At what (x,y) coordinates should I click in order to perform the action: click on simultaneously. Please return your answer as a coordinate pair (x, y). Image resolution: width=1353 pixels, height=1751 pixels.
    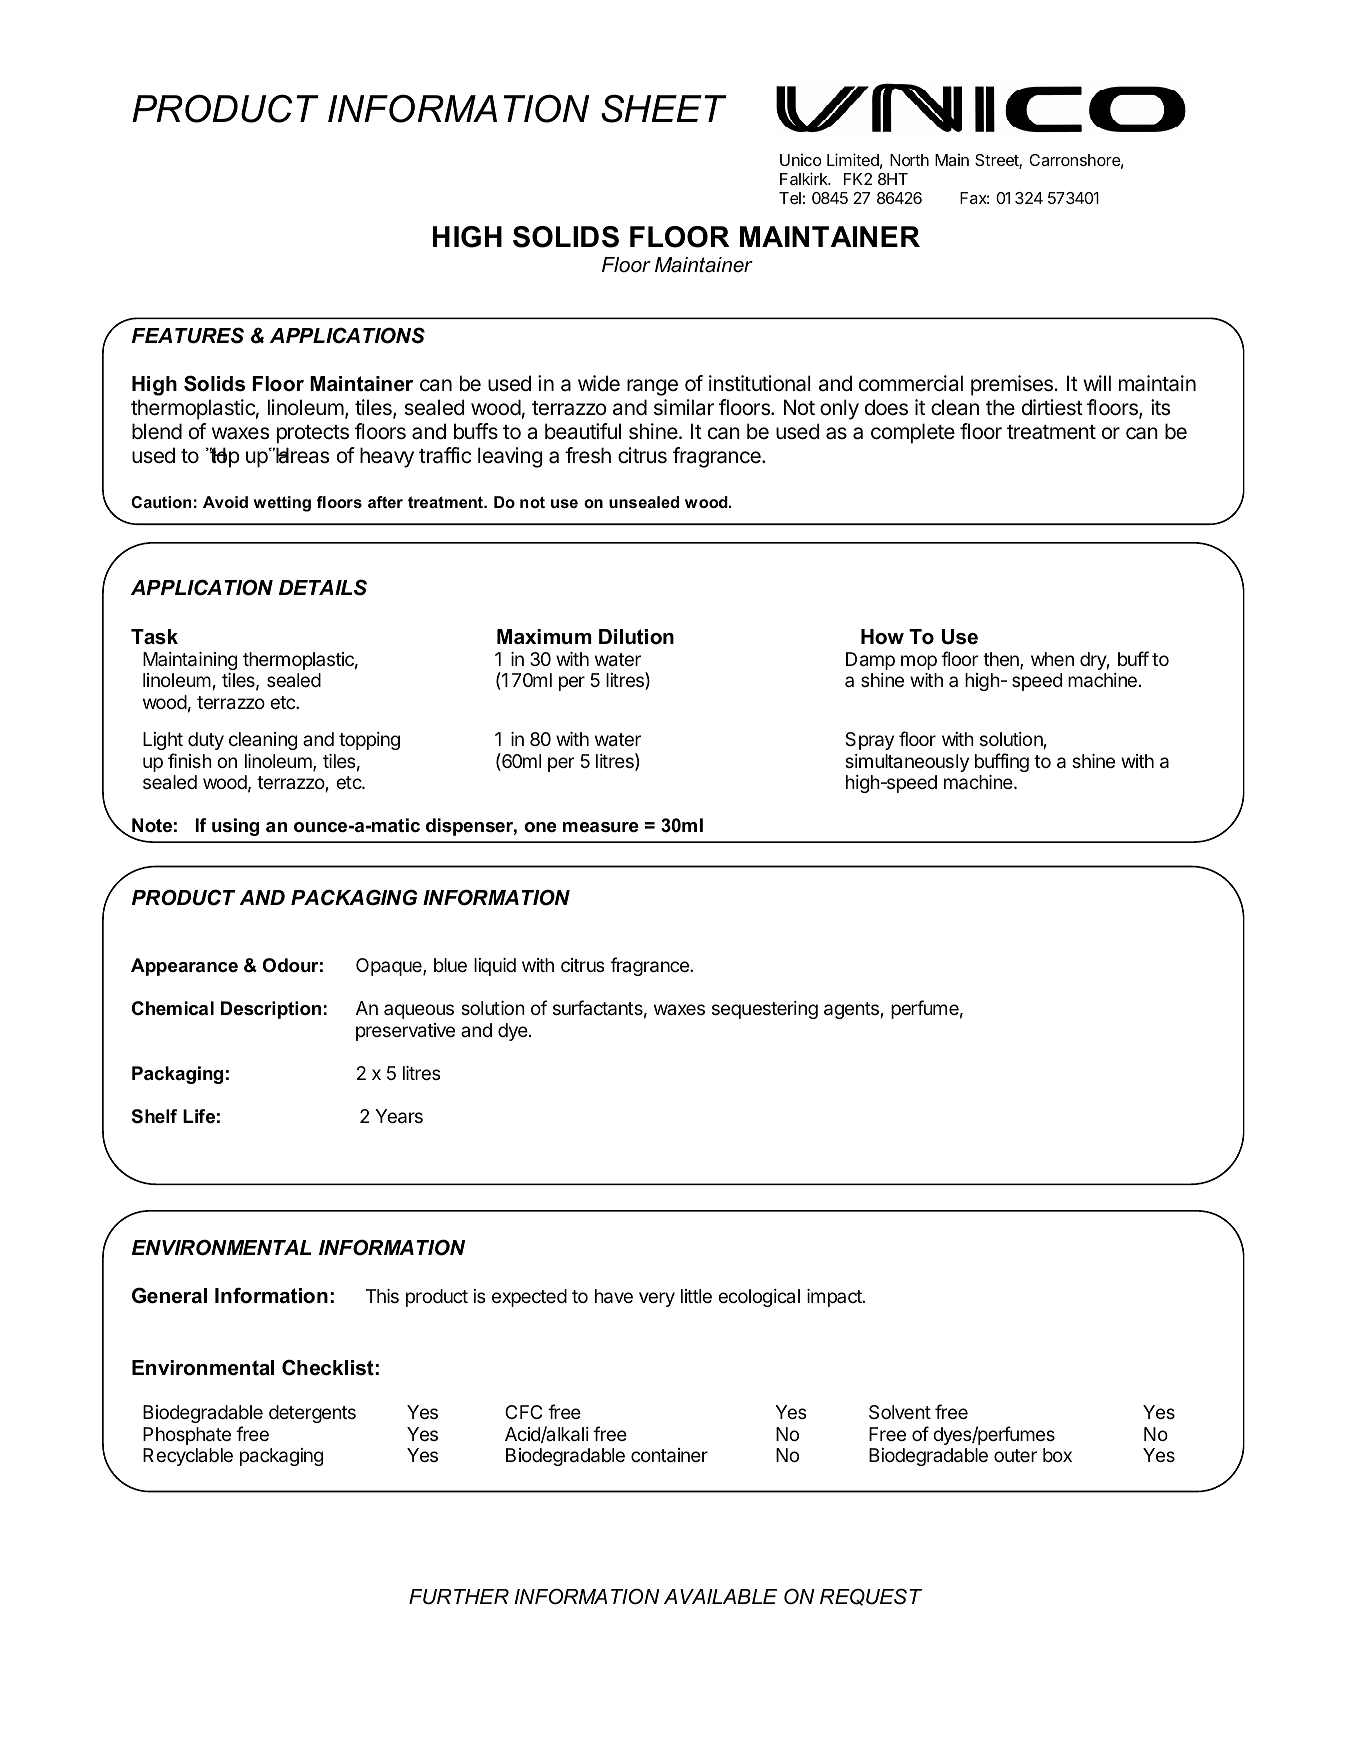
    Looking at the image, I should click on (907, 763).
